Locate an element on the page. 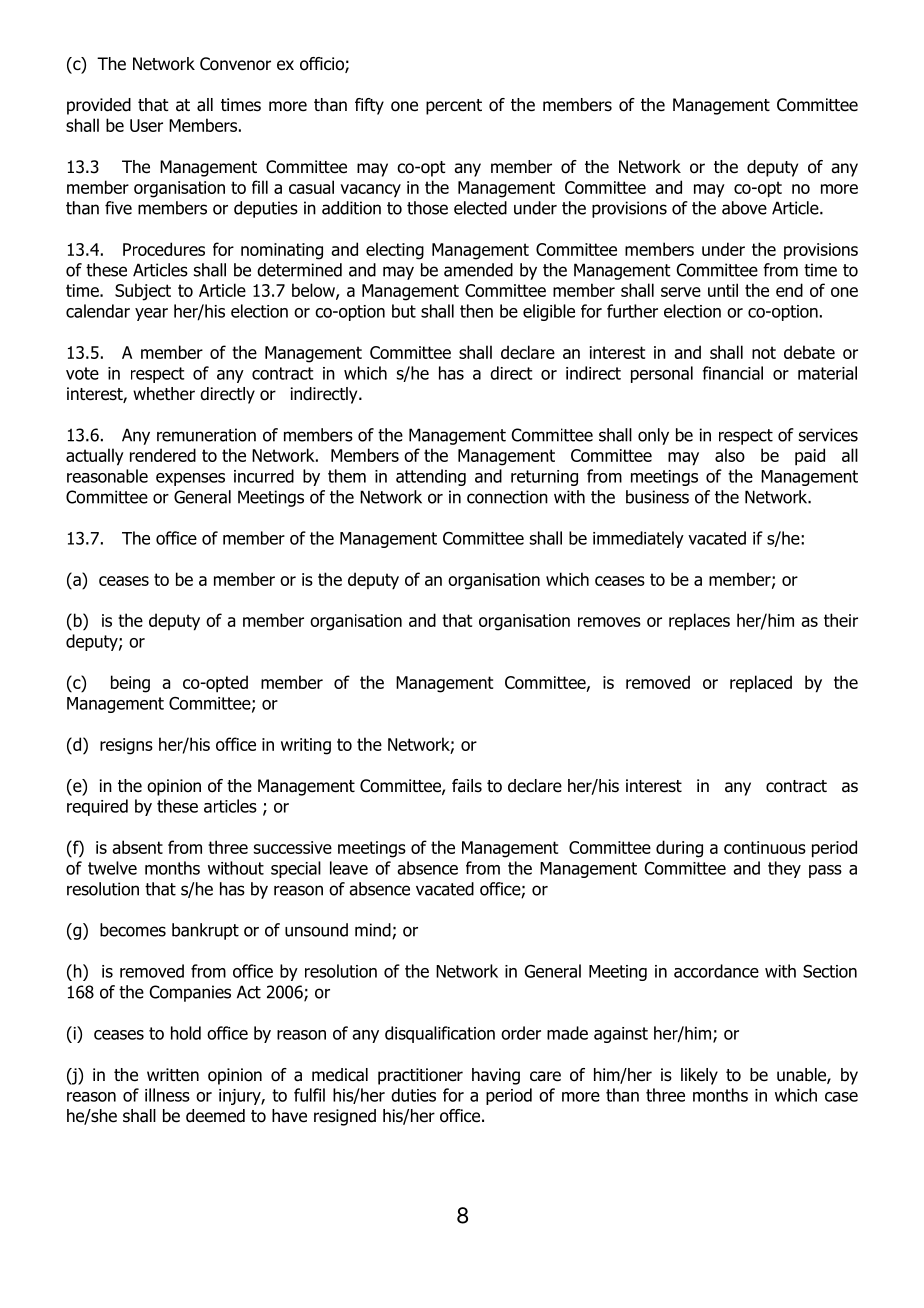 The image size is (924, 1308). above is located at coordinates (744, 208).
